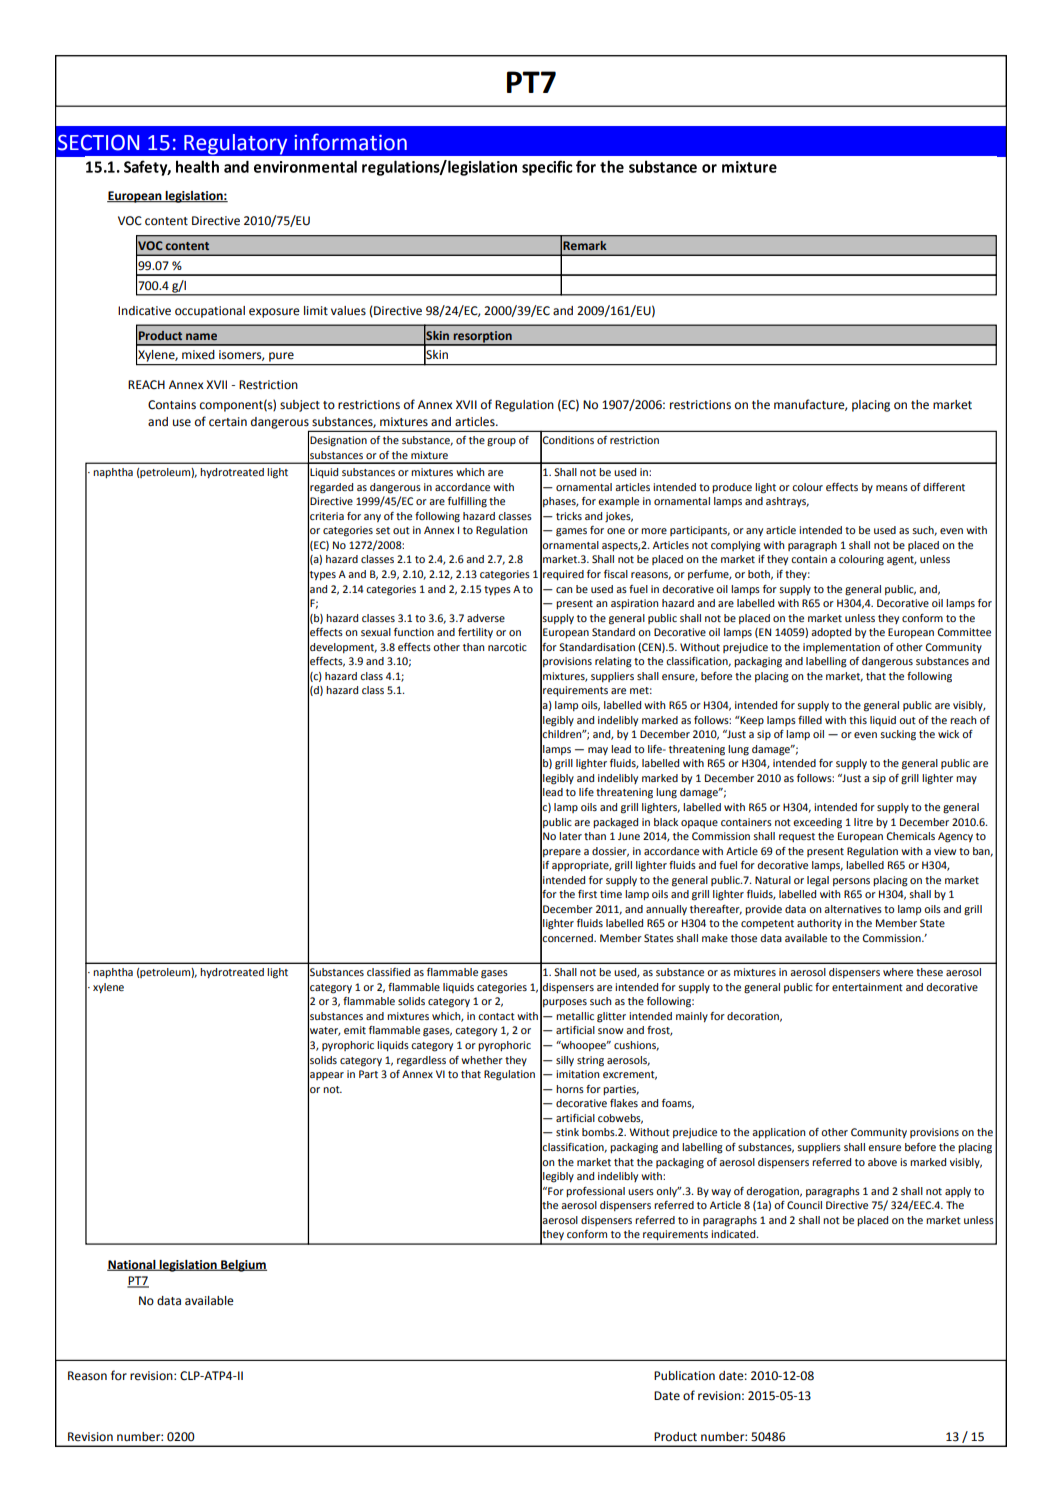  What do you see at coordinates (892, 488) in the screenshot?
I see `means` at bounding box center [892, 488].
